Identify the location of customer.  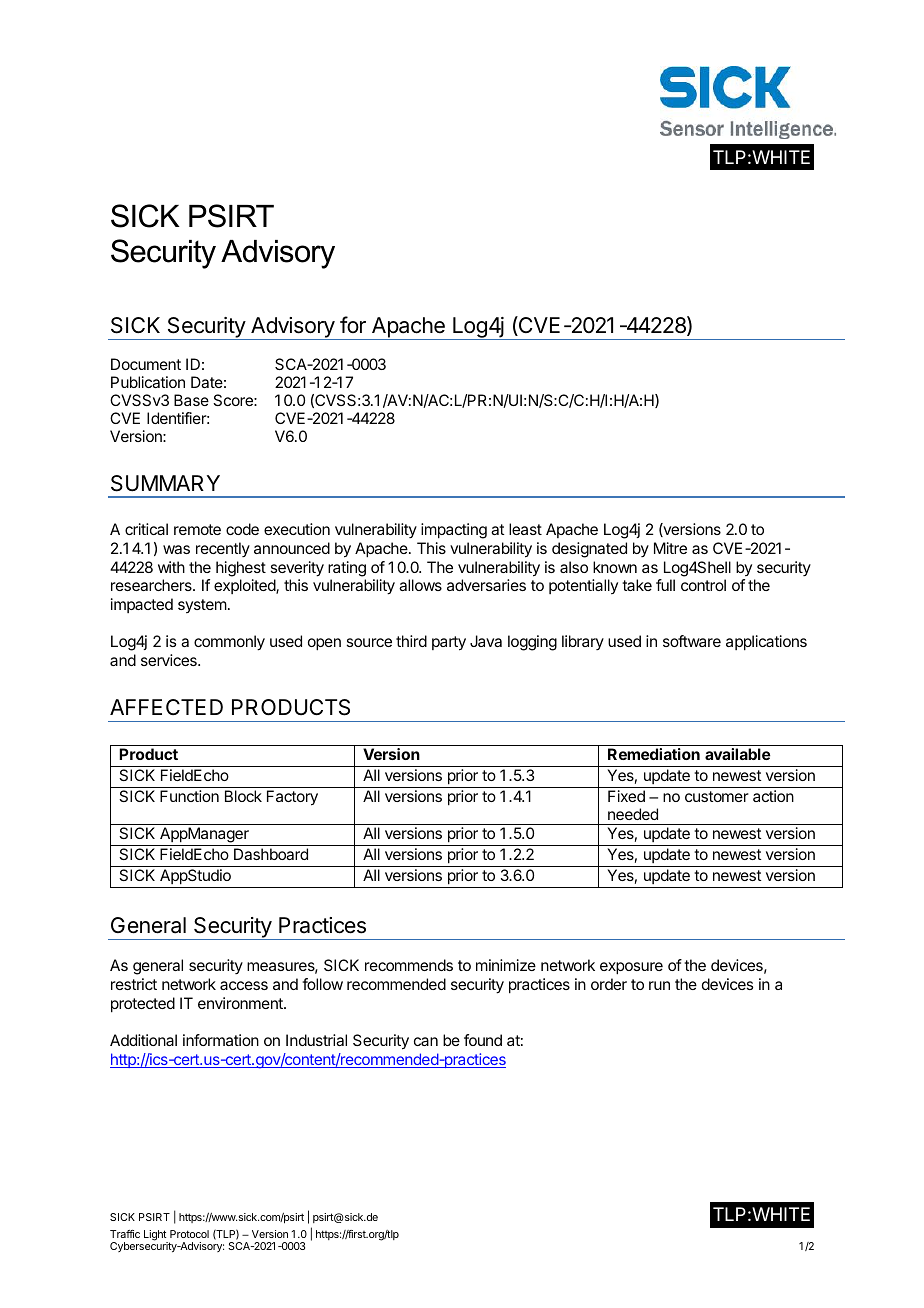
(717, 796).
